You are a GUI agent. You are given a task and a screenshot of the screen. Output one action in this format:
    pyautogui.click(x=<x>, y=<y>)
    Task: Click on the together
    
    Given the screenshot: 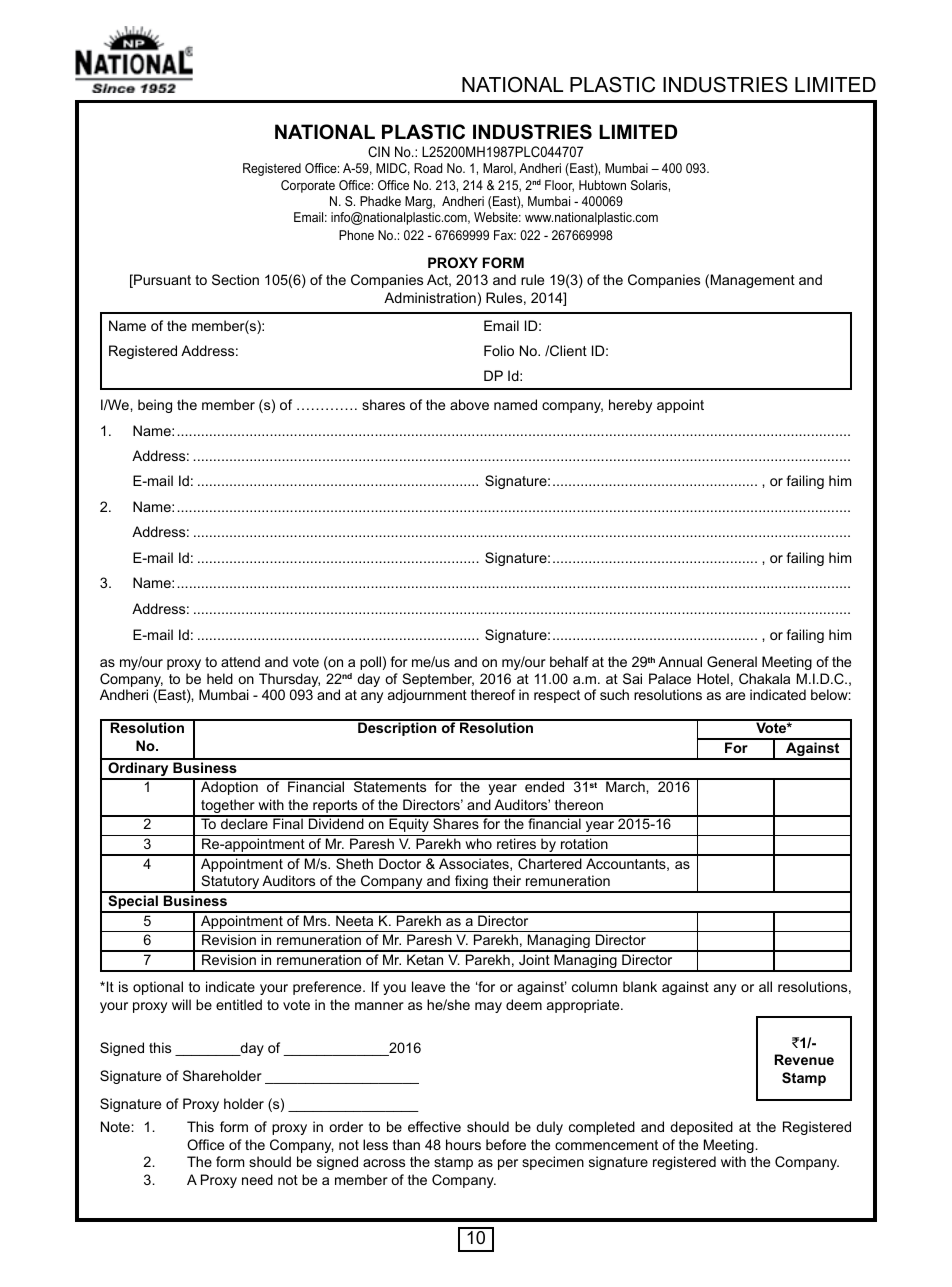 What is the action you would take?
    pyautogui.click(x=228, y=807)
